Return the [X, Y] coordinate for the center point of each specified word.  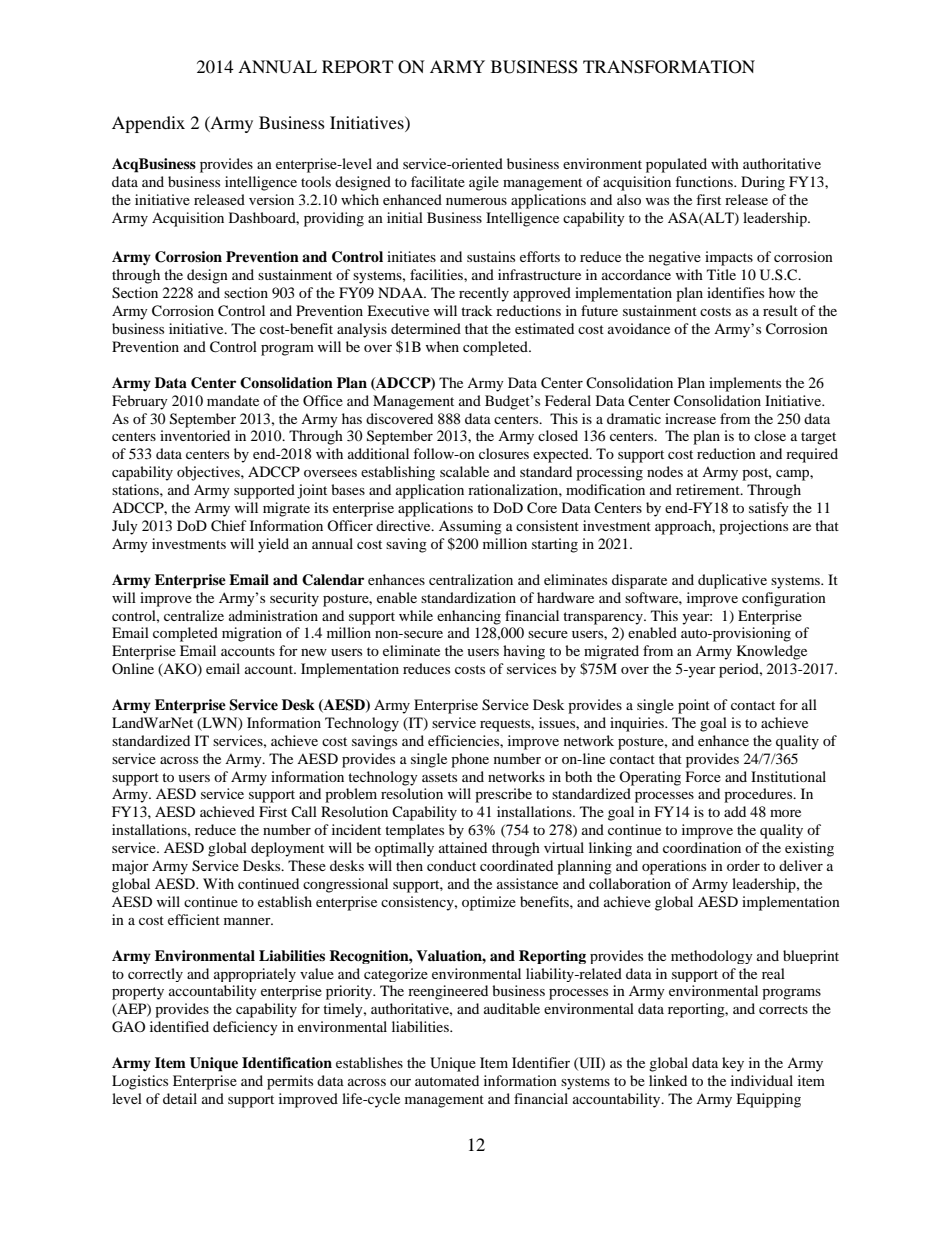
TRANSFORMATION [669, 67]
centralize [194, 615]
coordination [702, 847]
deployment [287, 849]
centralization [471, 579]
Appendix [148, 124]
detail [180, 1098]
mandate [233, 400]
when [442, 346]
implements [745, 384]
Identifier [541, 1062]
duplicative [732, 581]
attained [463, 847]
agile [484, 183]
